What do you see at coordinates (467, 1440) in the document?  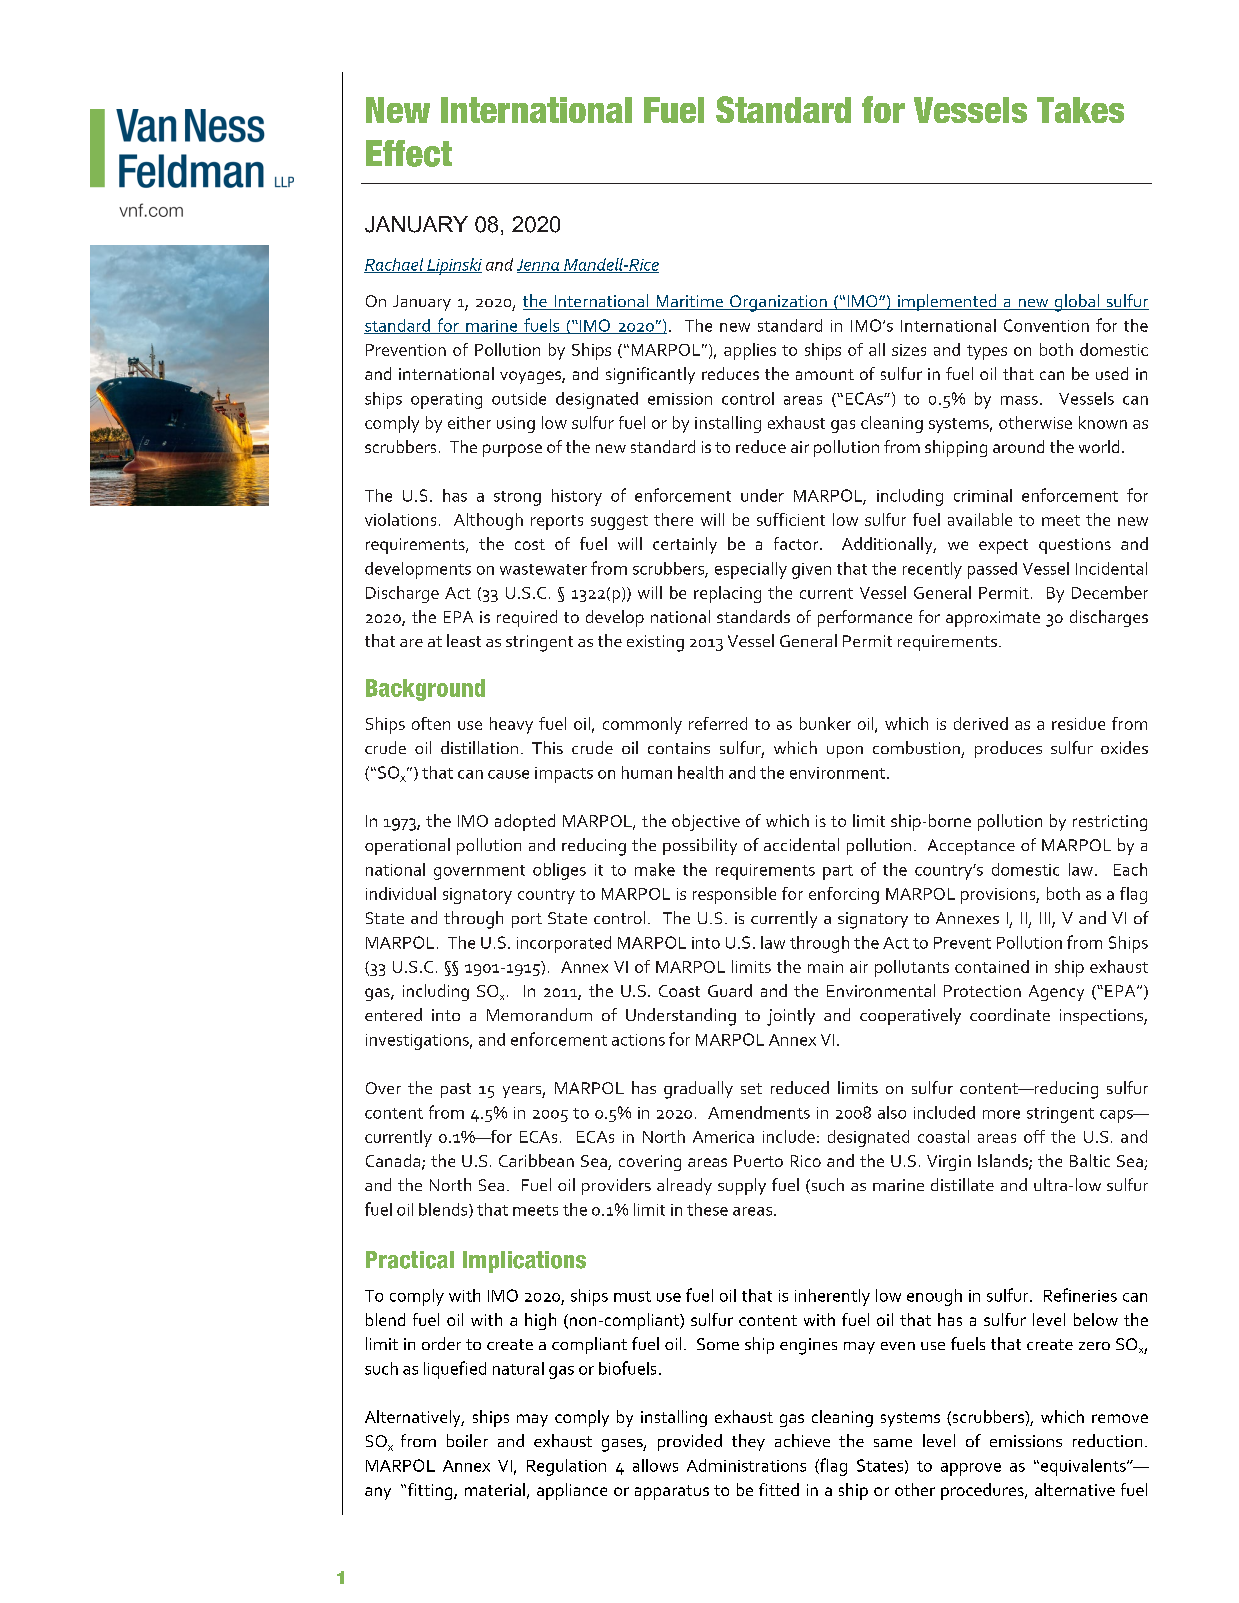 I see `boiler` at bounding box center [467, 1440].
